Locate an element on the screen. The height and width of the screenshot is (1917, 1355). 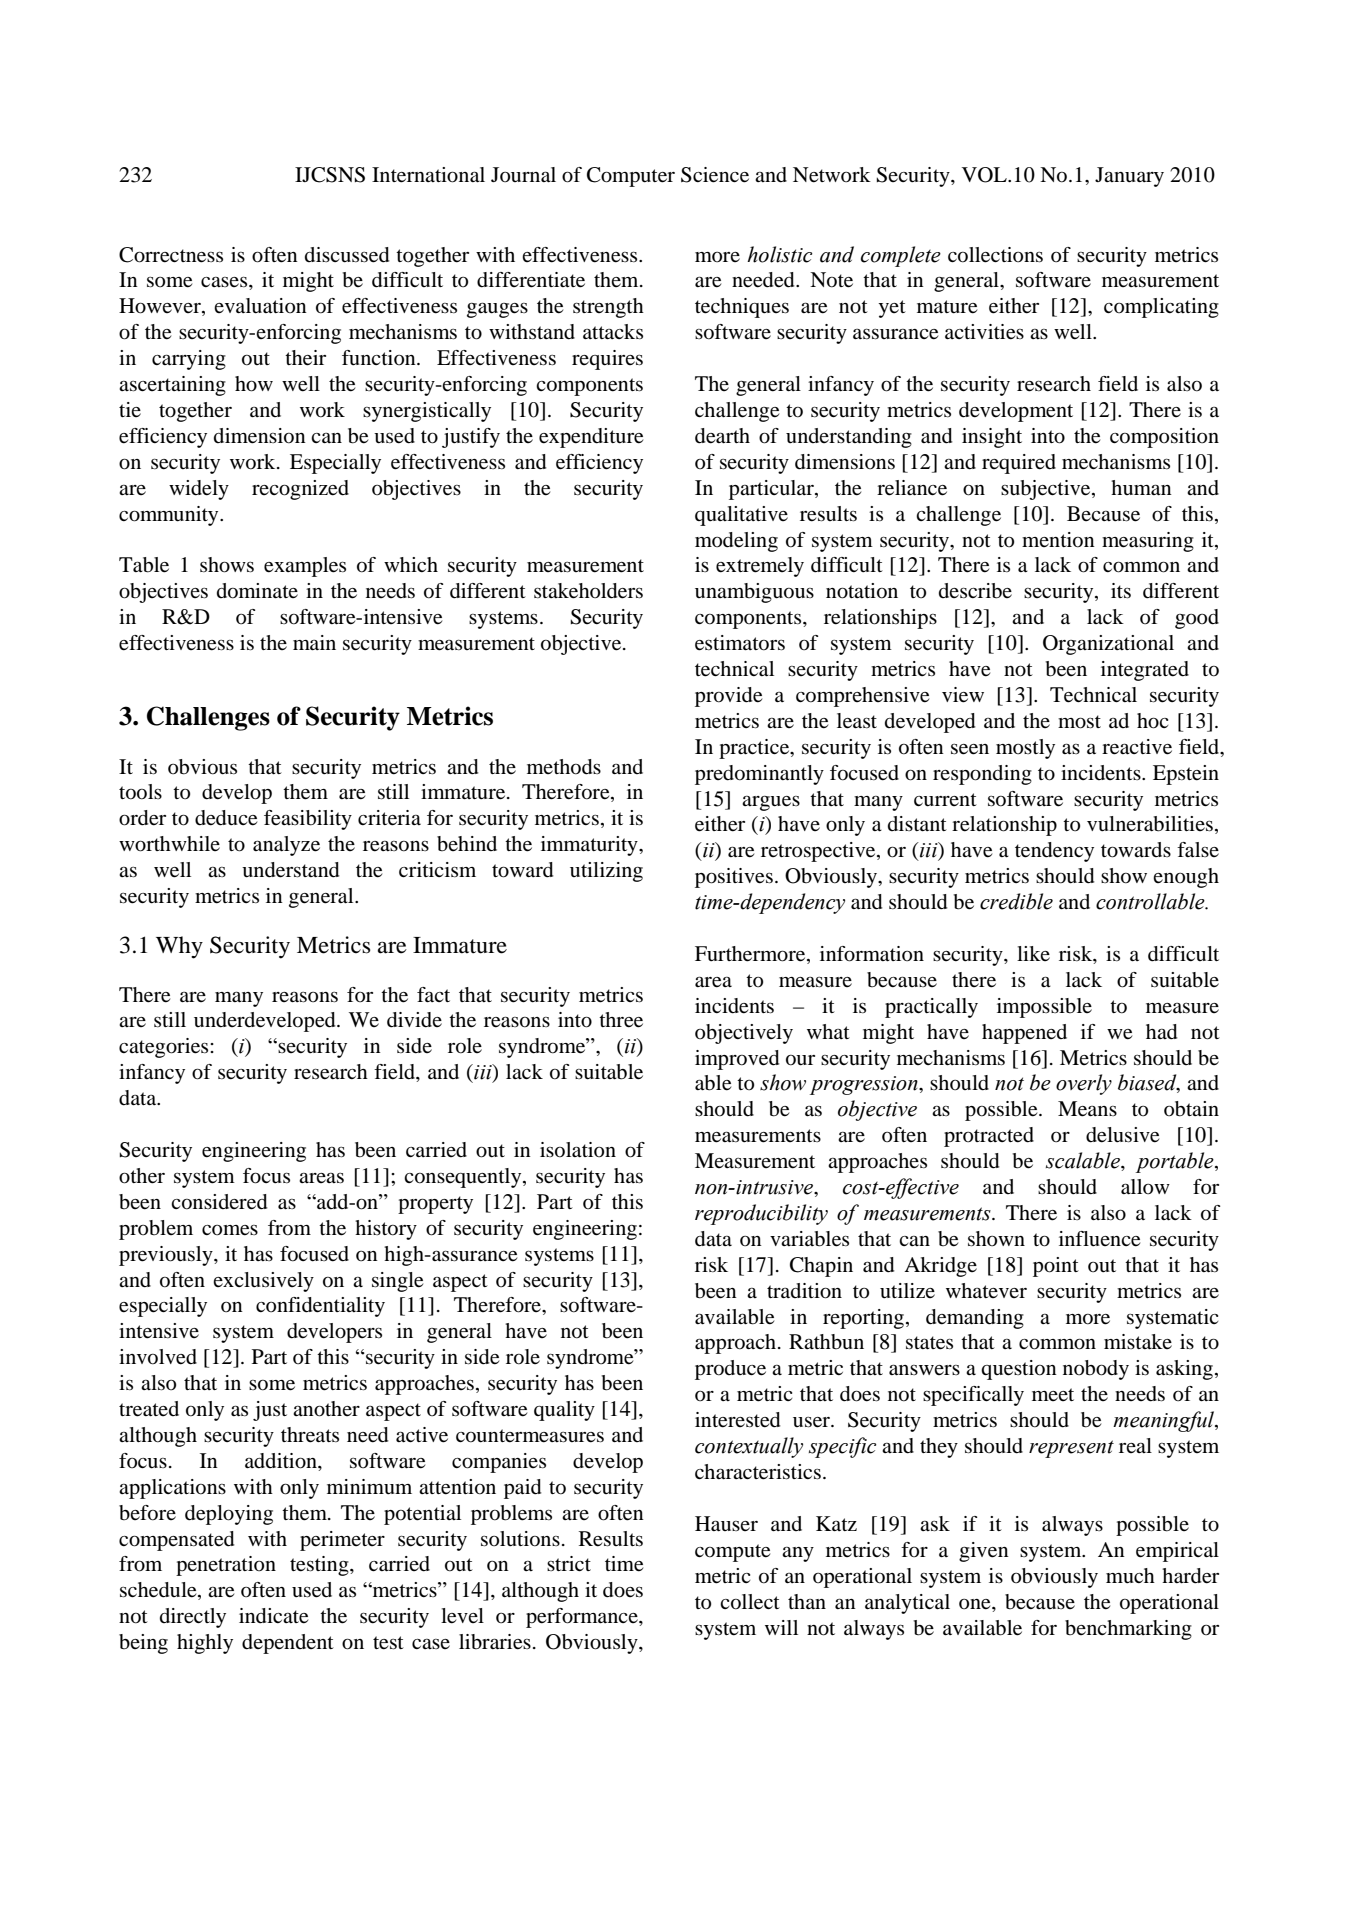
reproducibility is located at coordinates (761, 1214).
